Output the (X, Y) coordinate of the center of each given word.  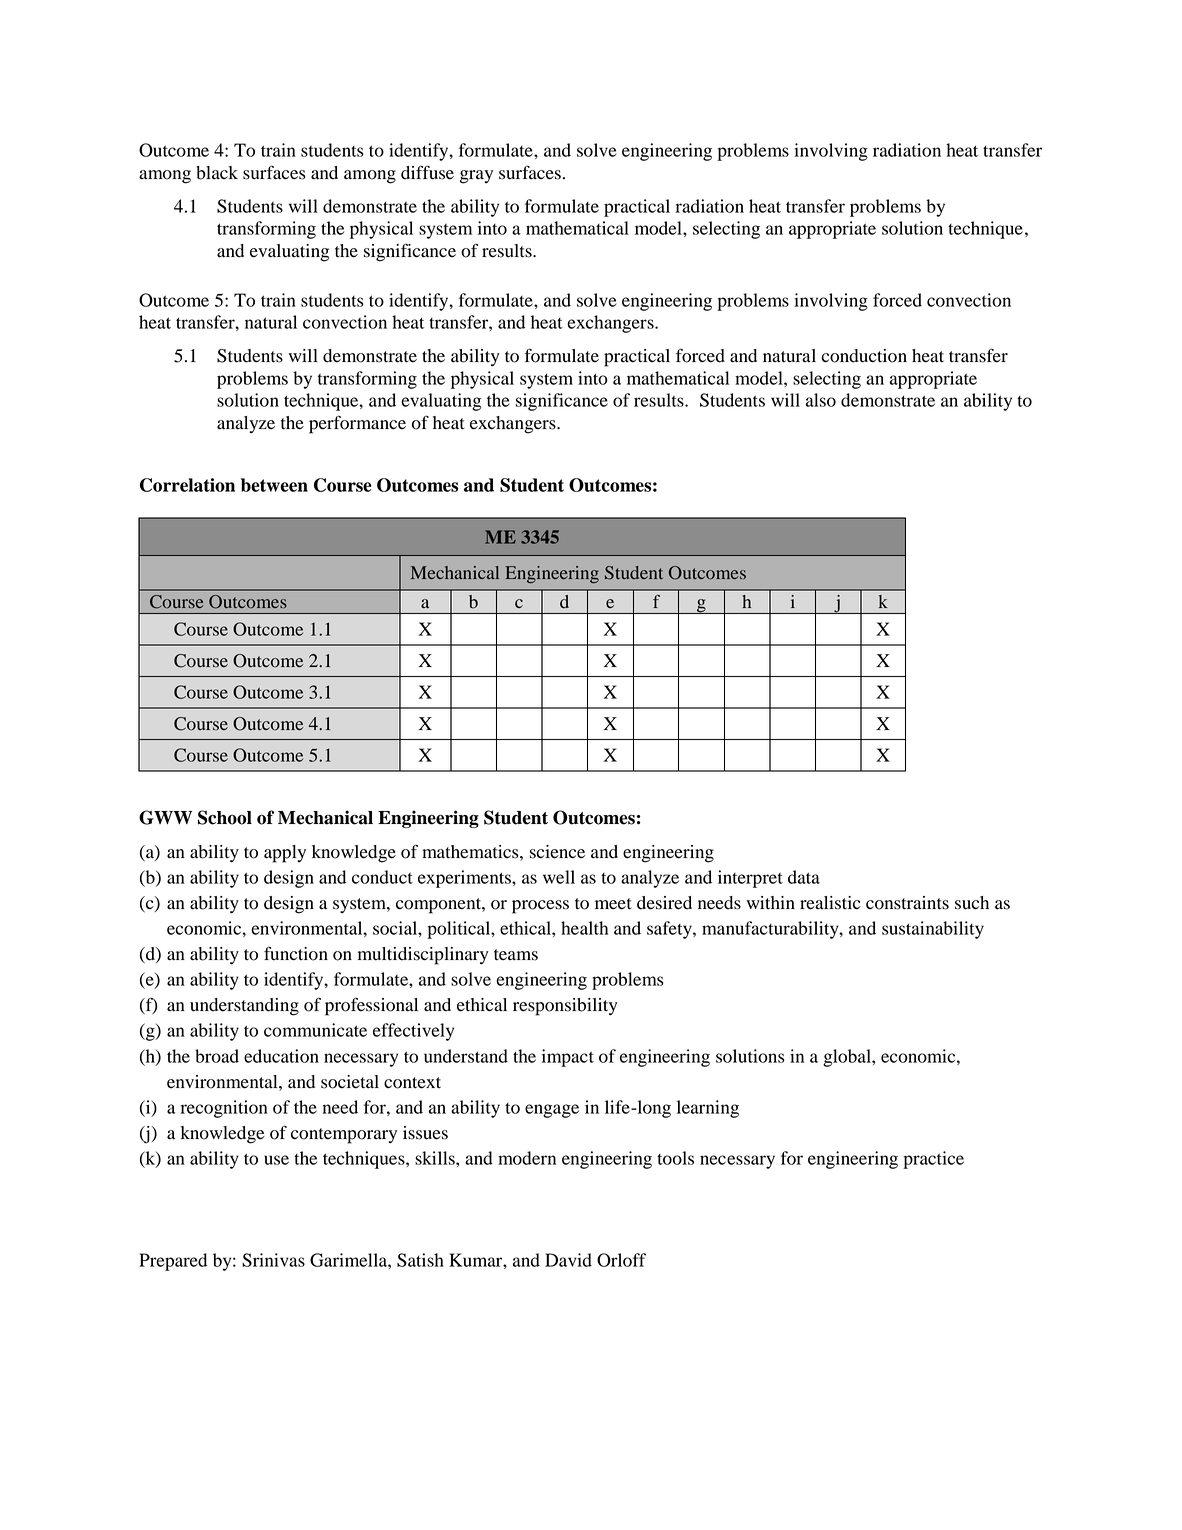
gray (476, 177)
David (568, 1260)
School (225, 817)
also (821, 400)
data (804, 877)
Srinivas (273, 1260)
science (557, 852)
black (217, 173)
